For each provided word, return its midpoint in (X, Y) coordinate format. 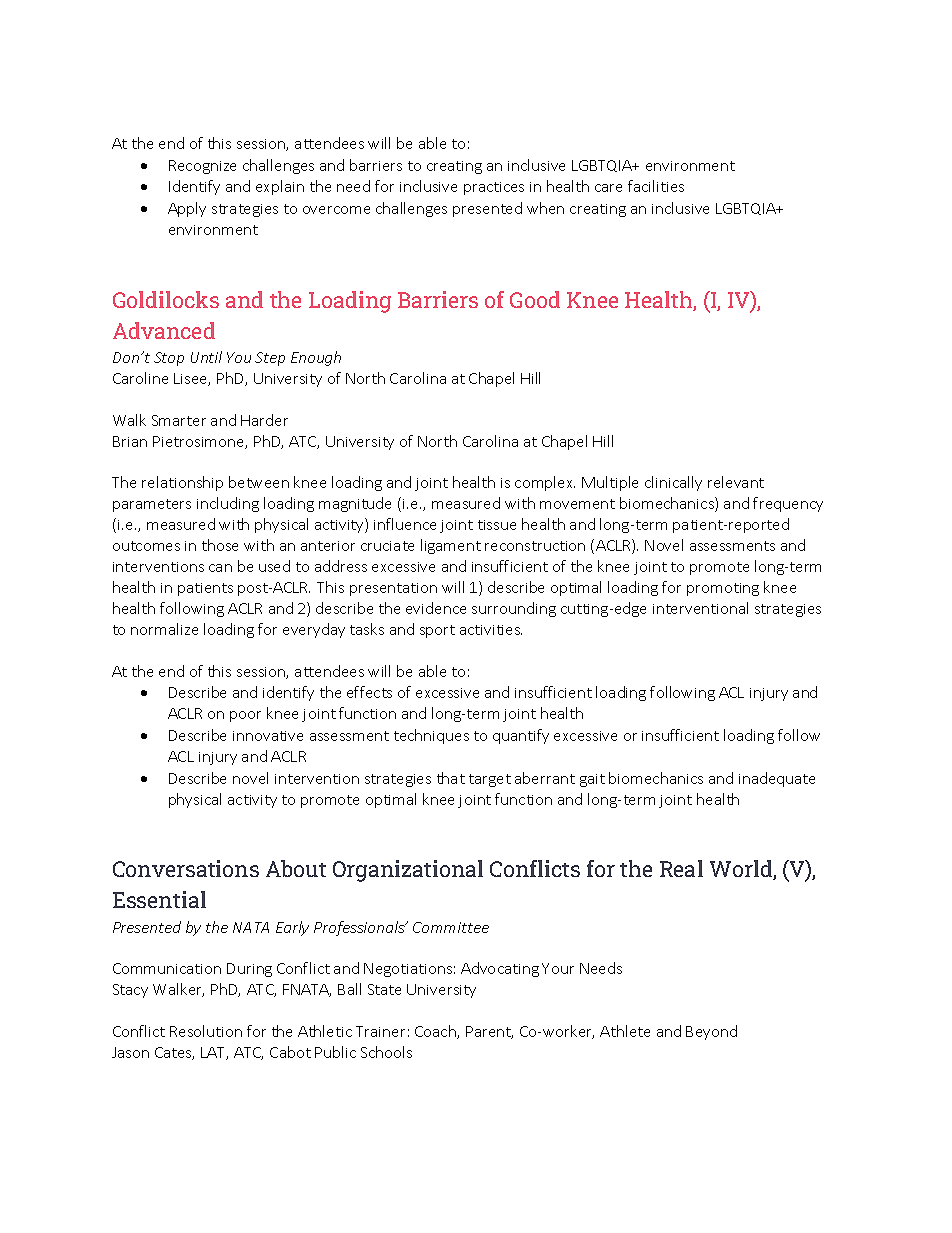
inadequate (777, 779)
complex (545, 483)
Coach (436, 1032)
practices (494, 188)
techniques (431, 736)
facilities (656, 186)
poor (245, 716)
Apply (187, 209)
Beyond (711, 1032)
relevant (736, 482)
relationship (182, 483)
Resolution (206, 1031)
